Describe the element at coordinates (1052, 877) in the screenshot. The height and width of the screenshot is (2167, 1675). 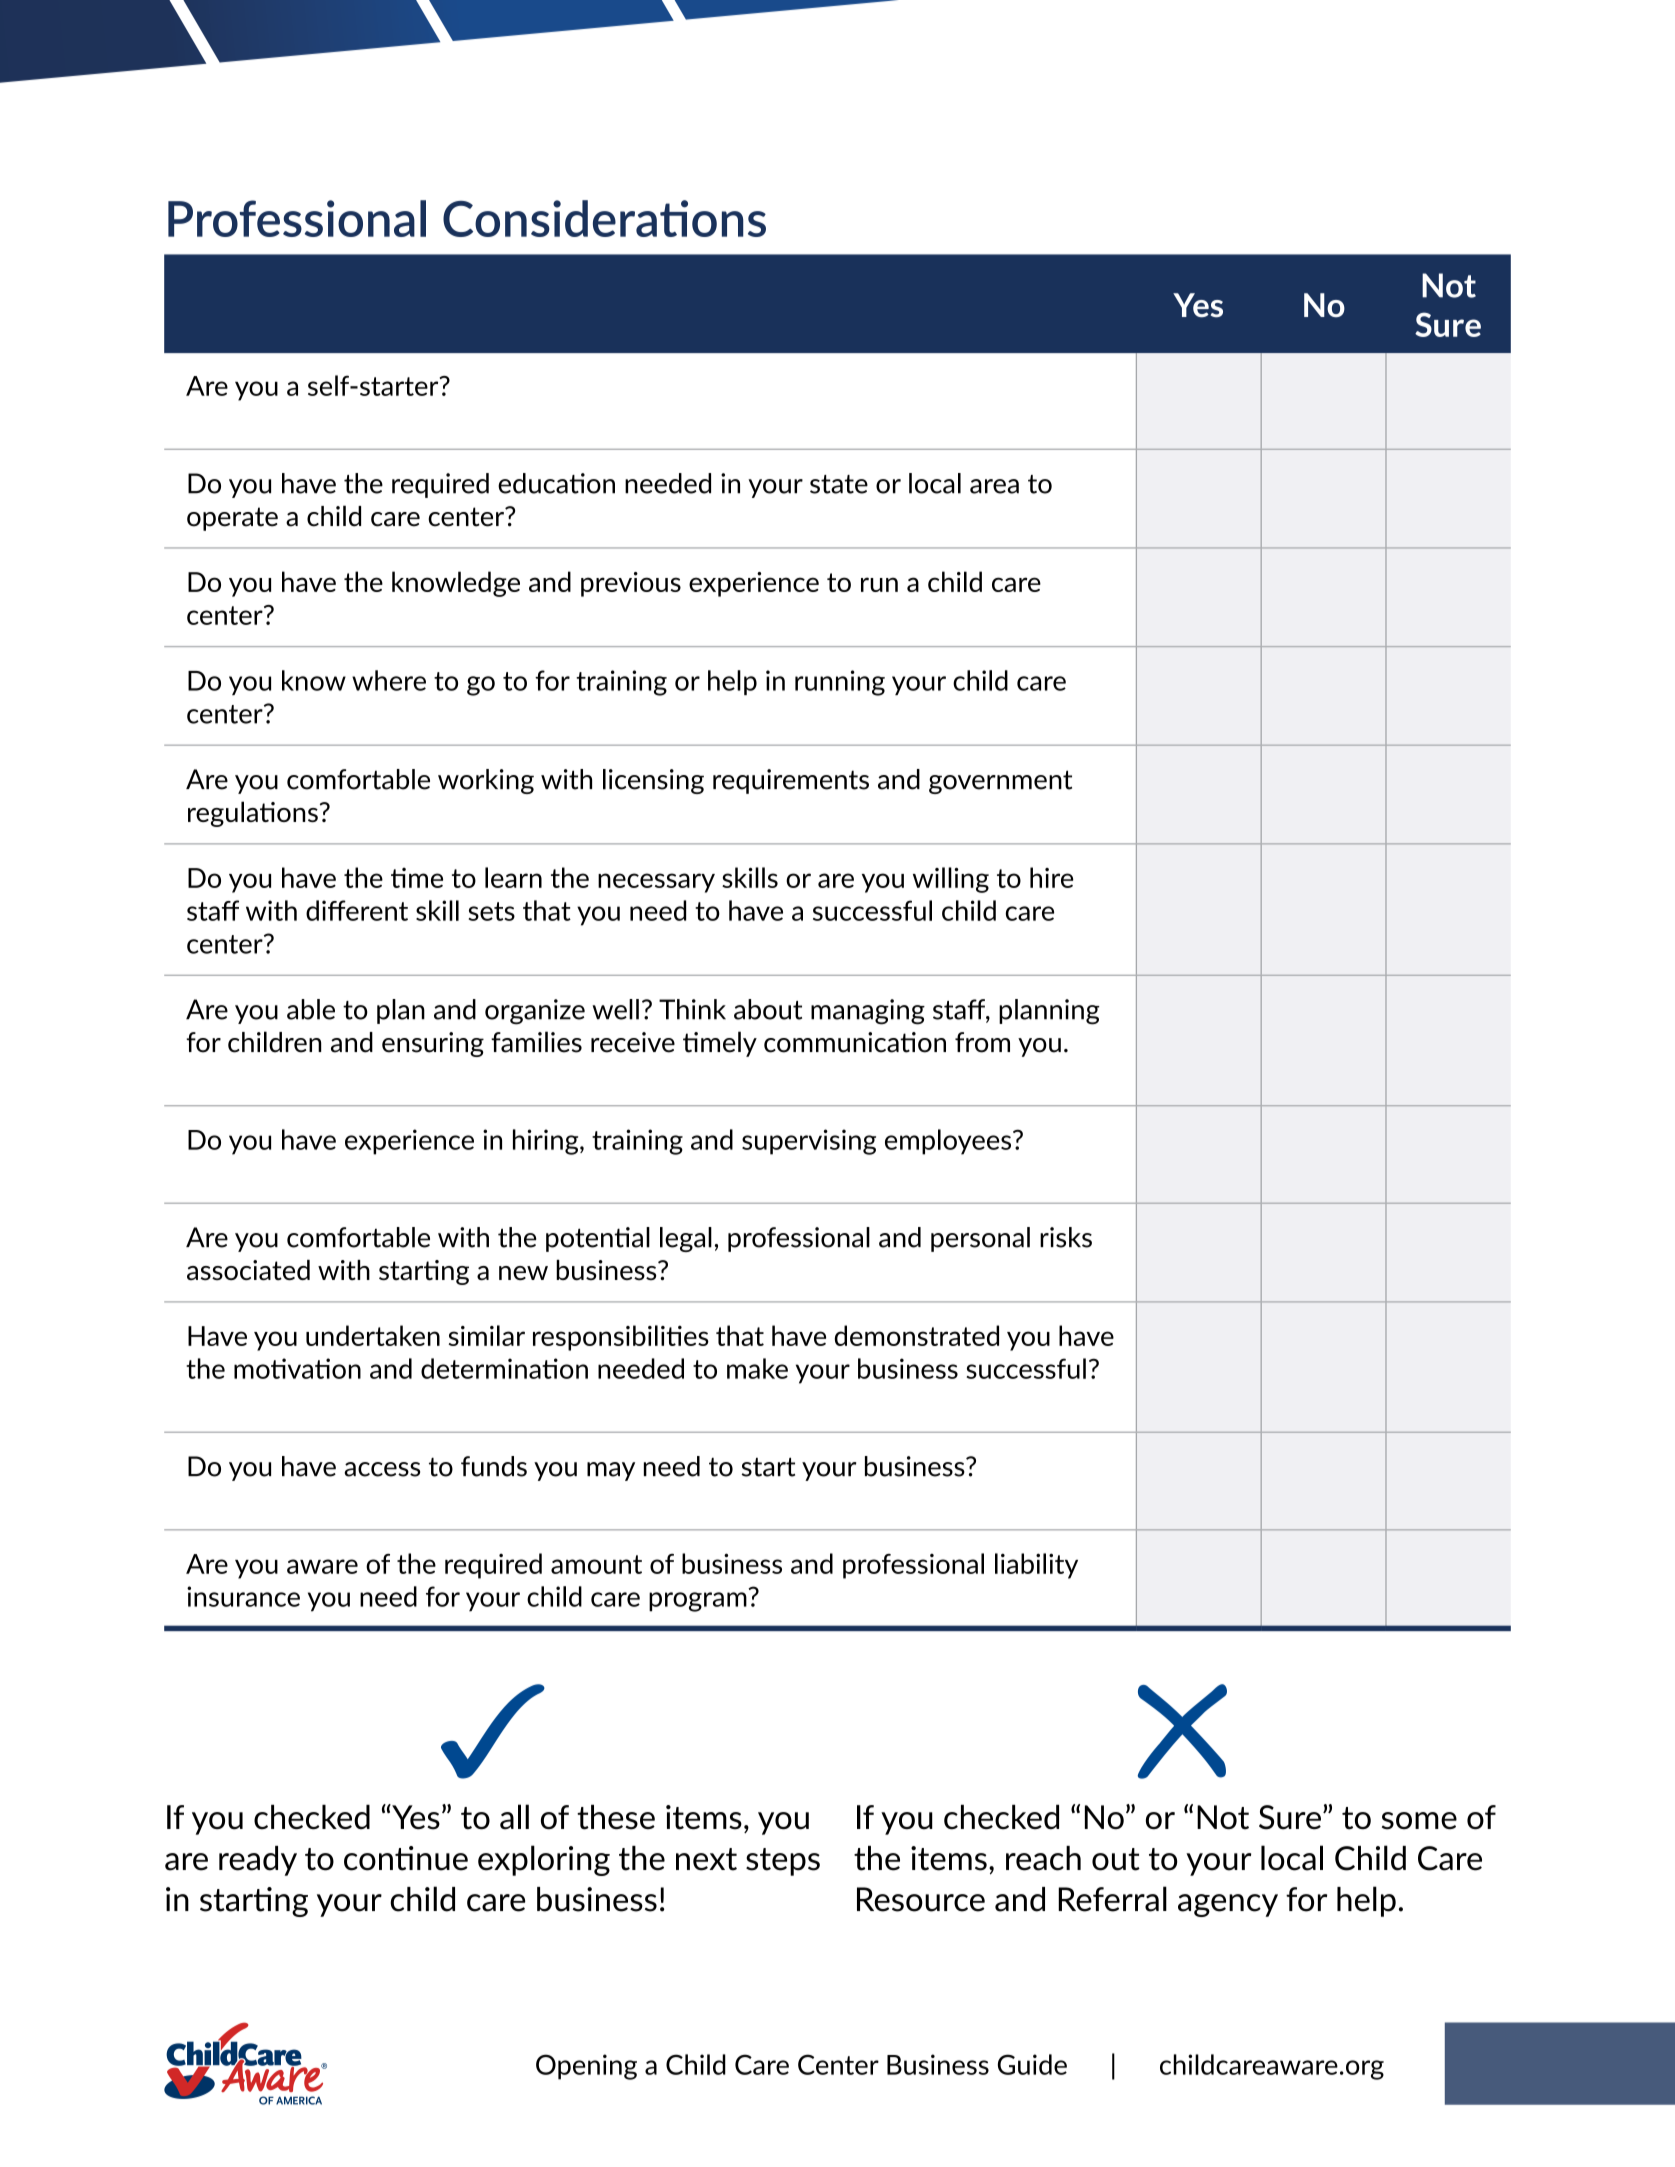
I see `hire` at that location.
